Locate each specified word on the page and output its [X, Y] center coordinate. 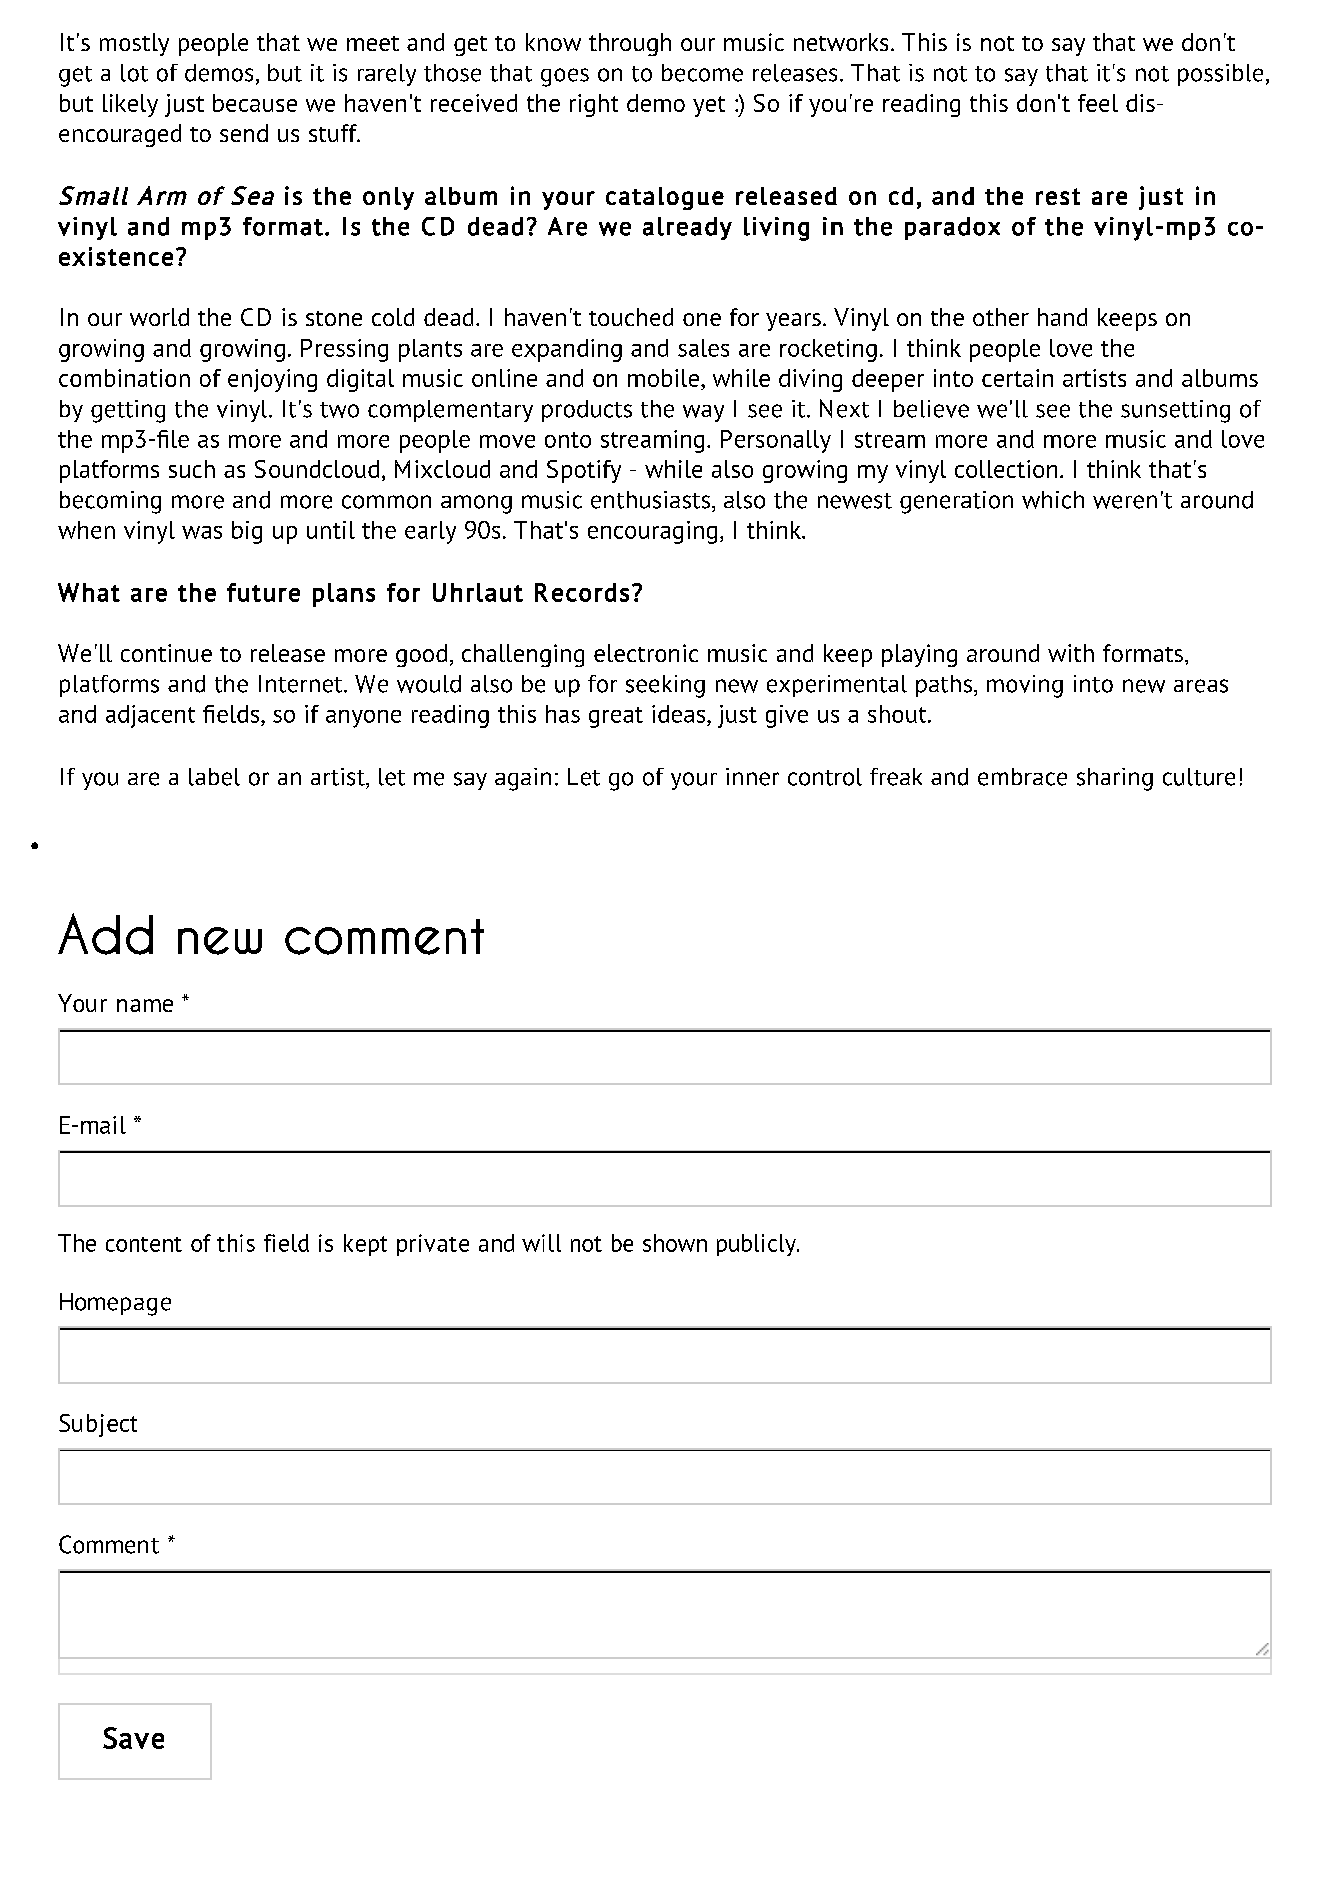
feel [1098, 103]
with [1071, 653]
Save [133, 1738]
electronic [646, 653]
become [702, 73]
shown [675, 1243]
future [263, 592]
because [255, 103]
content [144, 1244]
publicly [757, 1245]
